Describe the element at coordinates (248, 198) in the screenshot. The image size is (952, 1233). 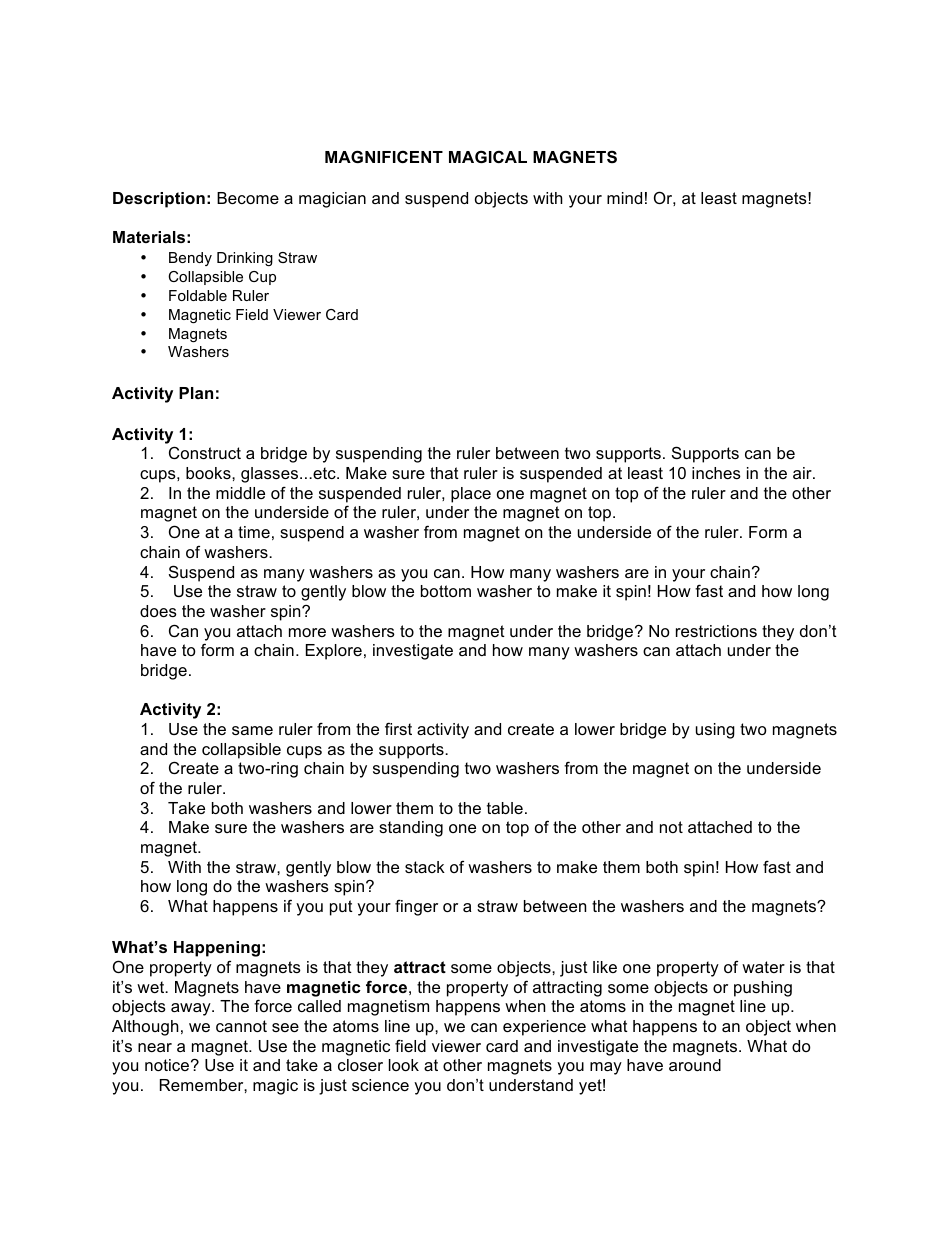
I see `Become` at that location.
